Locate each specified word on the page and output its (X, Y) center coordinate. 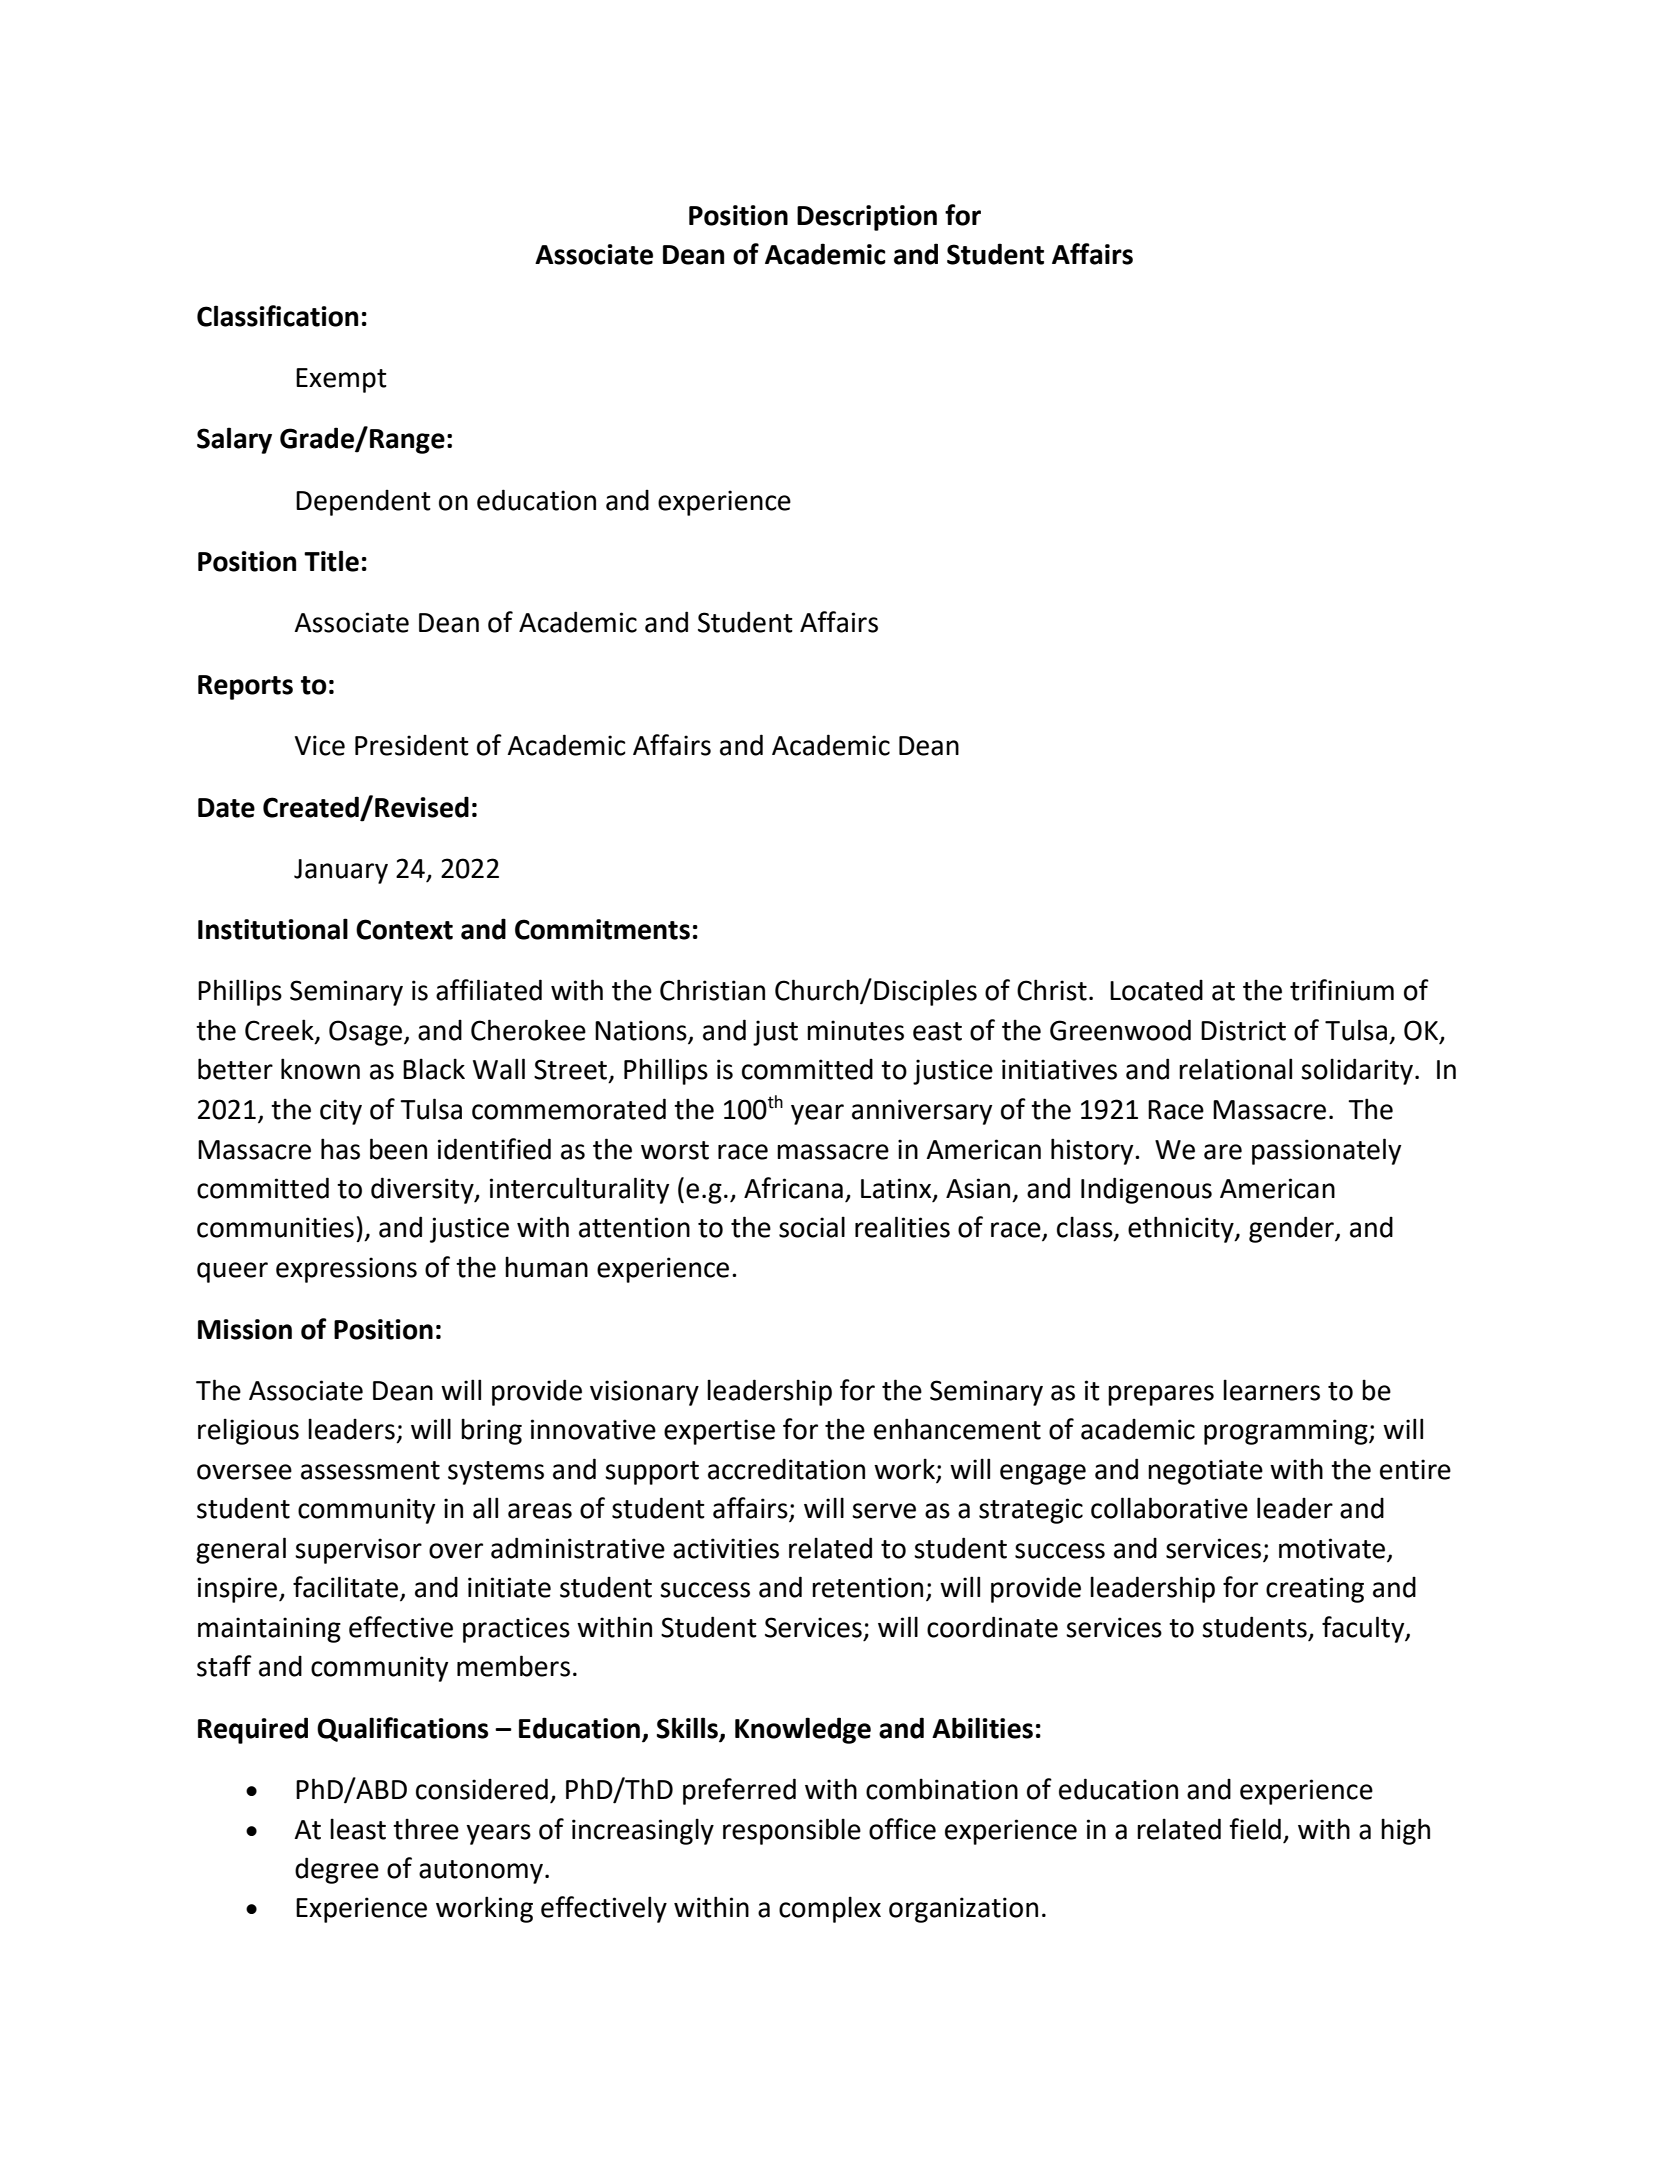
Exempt (341, 380)
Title (331, 561)
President (412, 745)
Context (404, 929)
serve (884, 1511)
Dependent (363, 502)
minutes (855, 1030)
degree (337, 1870)
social (812, 1227)
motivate (1332, 1548)
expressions (346, 1270)
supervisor (358, 1551)
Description (867, 218)
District (1243, 1030)
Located (1156, 990)
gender (1292, 1229)
